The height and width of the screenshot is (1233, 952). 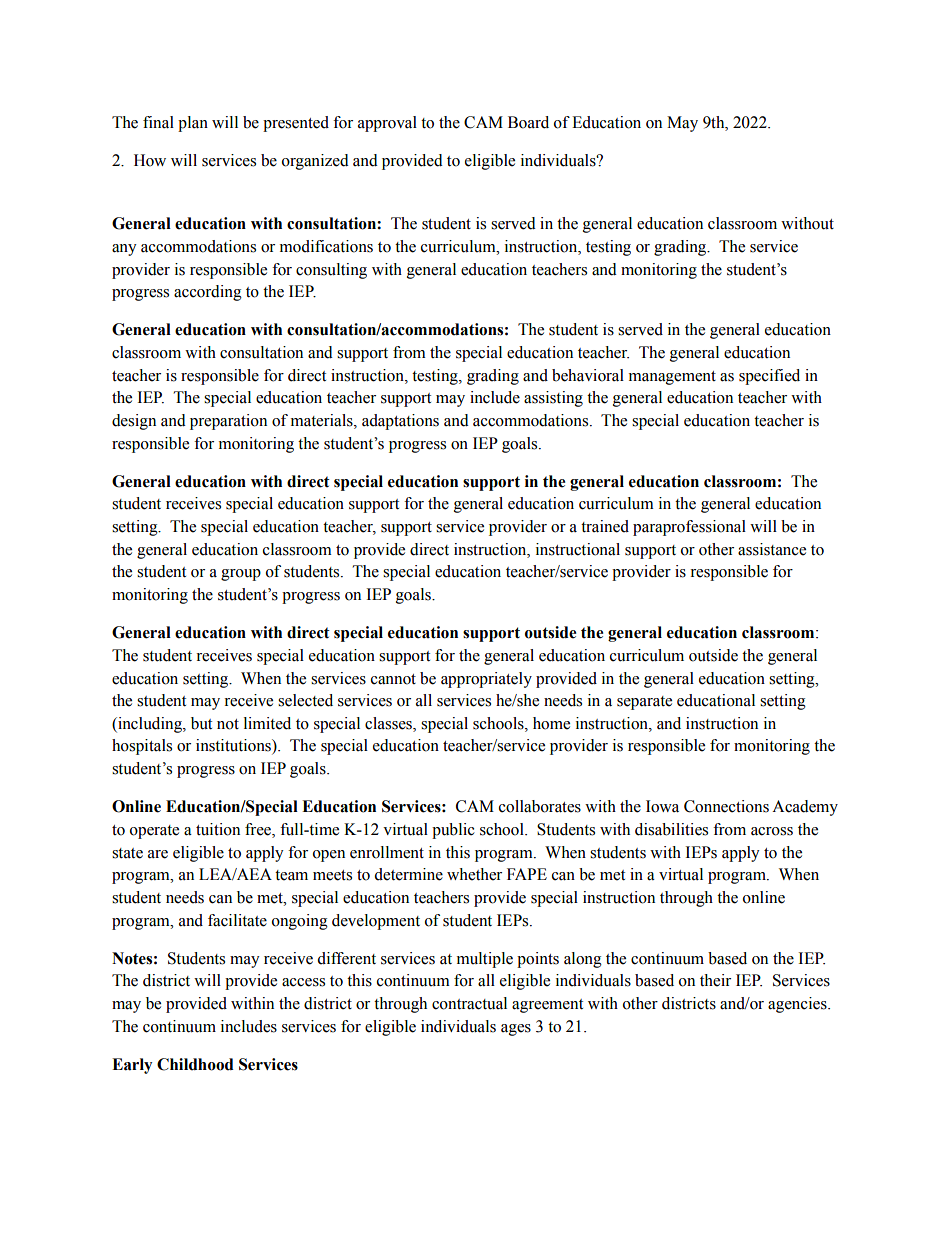 What do you see at coordinates (193, 124) in the screenshot?
I see `plan` at bounding box center [193, 124].
